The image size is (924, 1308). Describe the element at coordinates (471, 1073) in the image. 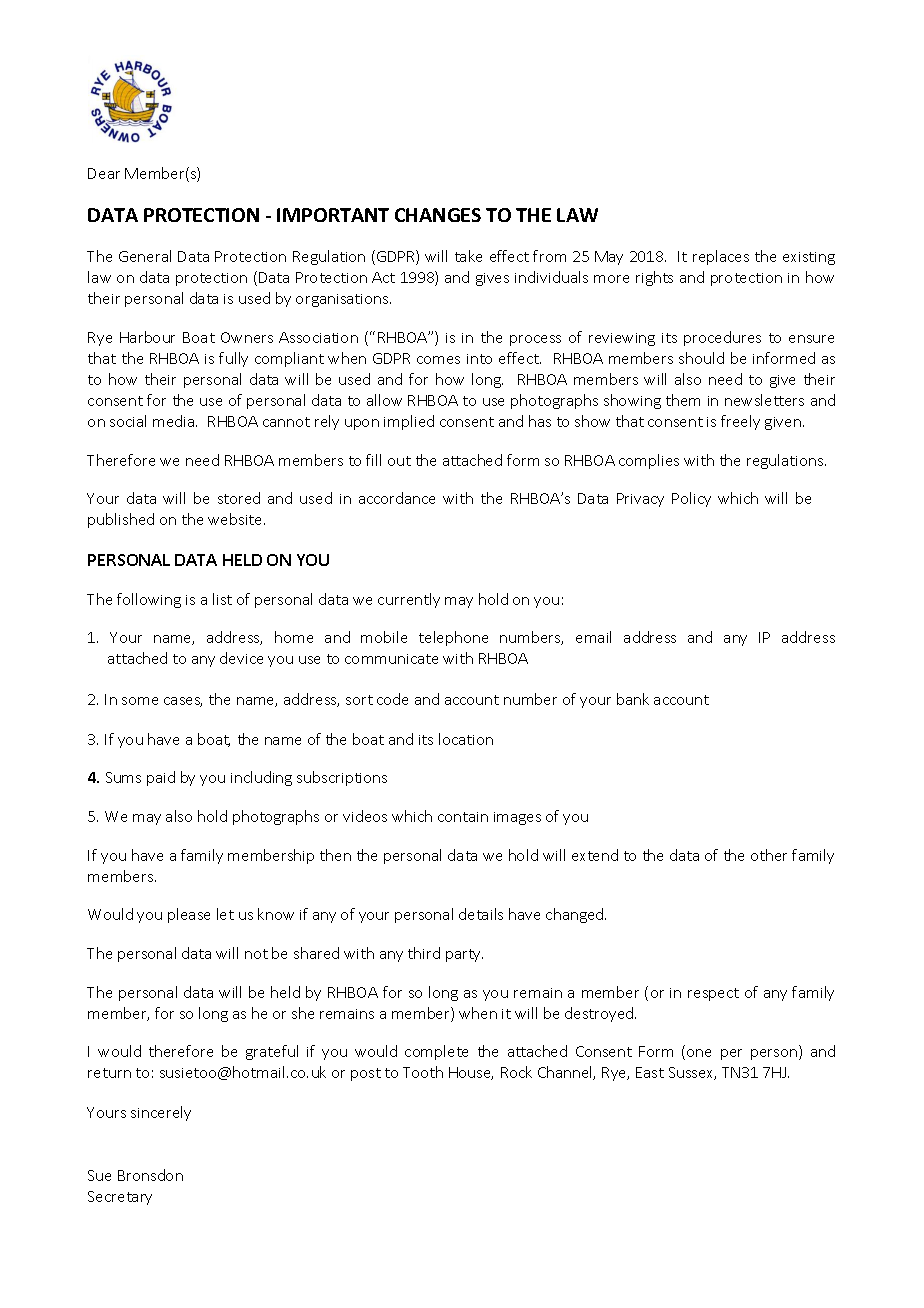

I see `House` at that location.
